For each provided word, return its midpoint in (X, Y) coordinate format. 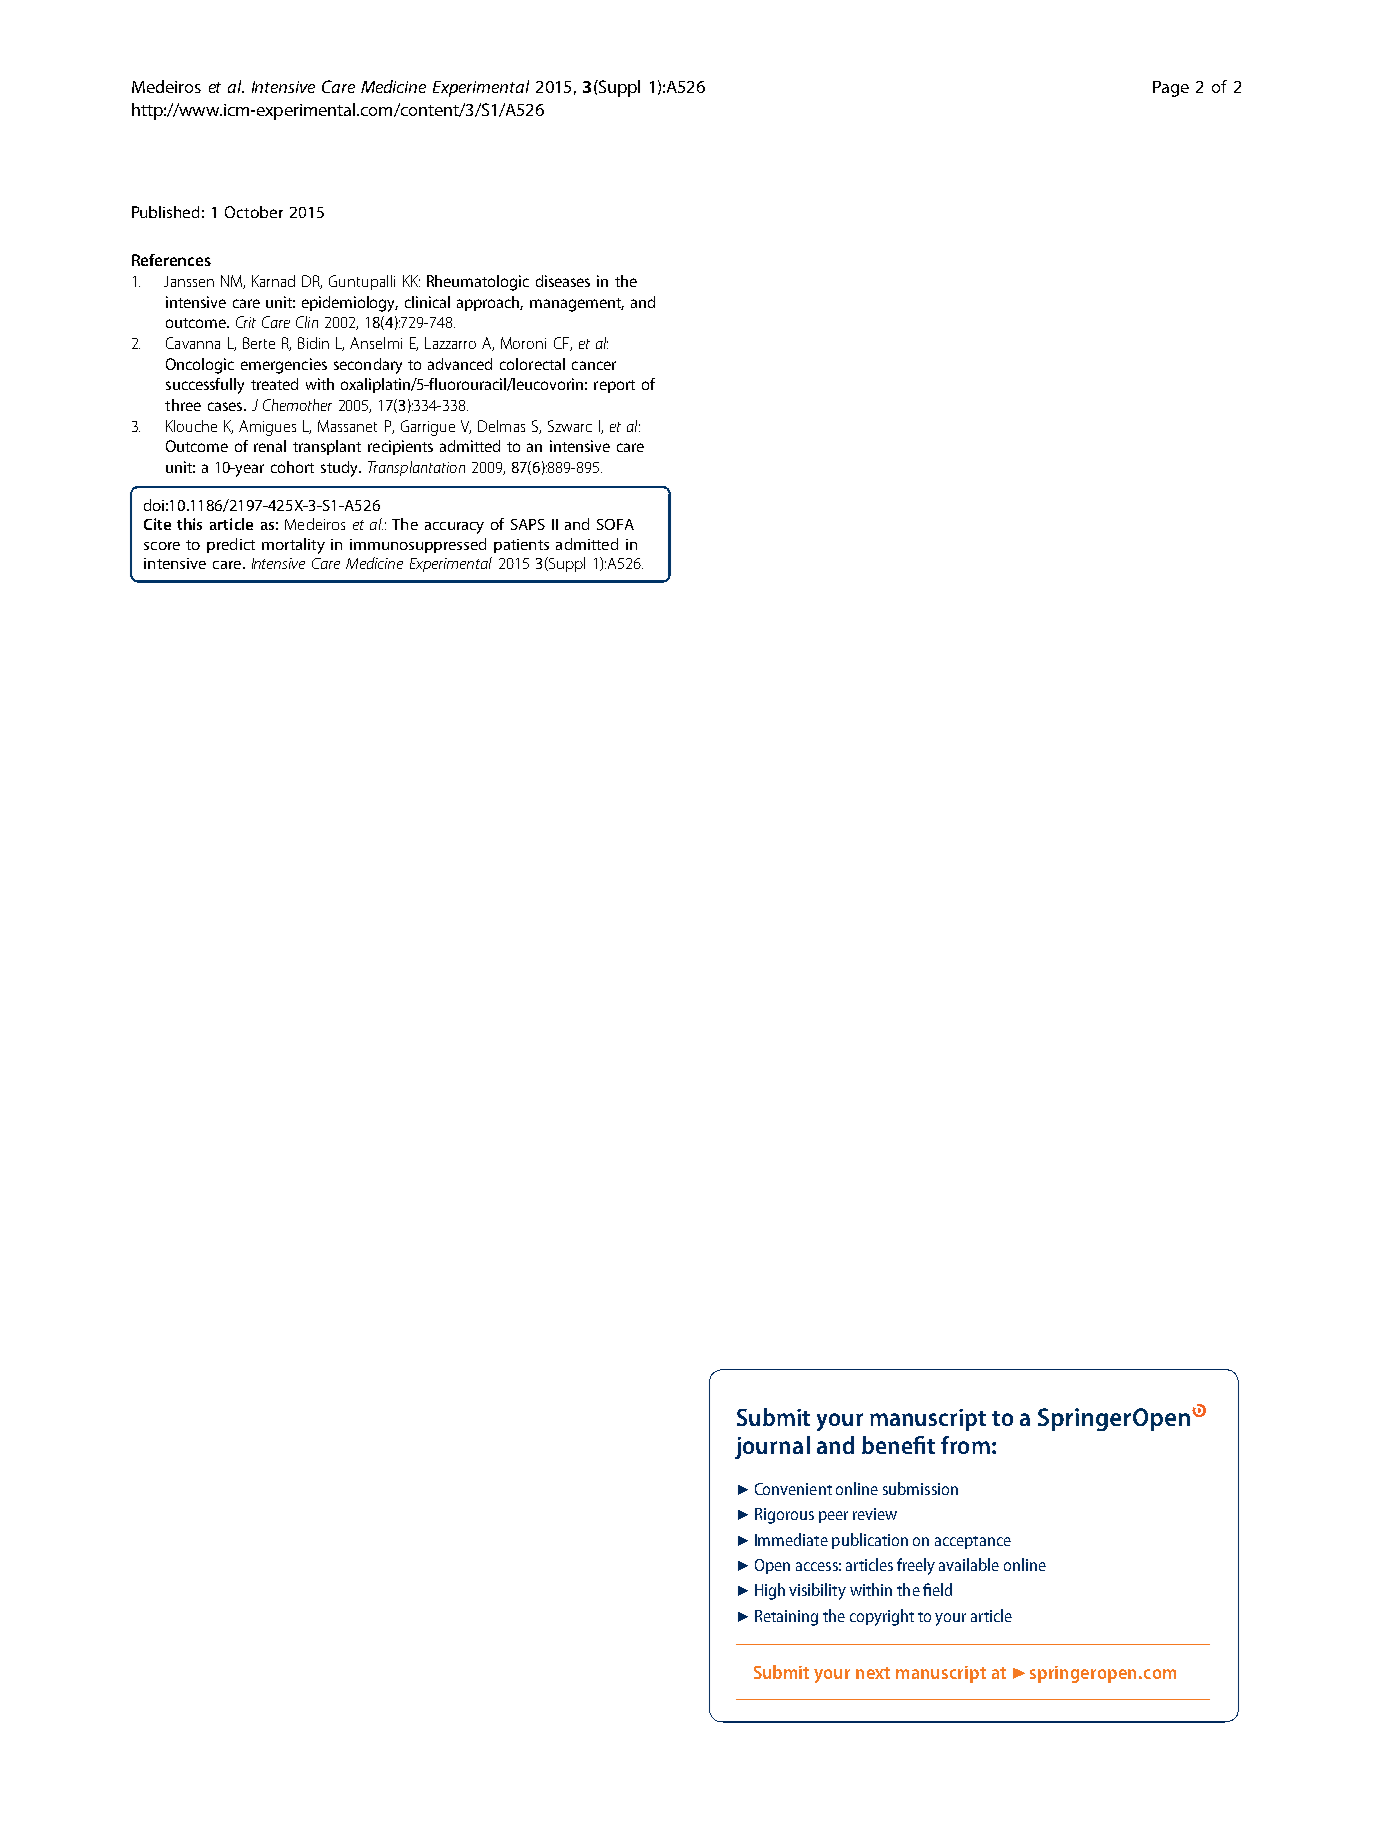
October (254, 212)
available (969, 1564)
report (614, 386)
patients (521, 546)
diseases (563, 281)
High (770, 1591)
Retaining (786, 1618)
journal (772, 1447)
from (965, 1445)
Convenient (793, 1489)
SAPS (528, 524)
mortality (293, 546)
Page (1171, 89)
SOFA (615, 524)
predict (231, 545)
